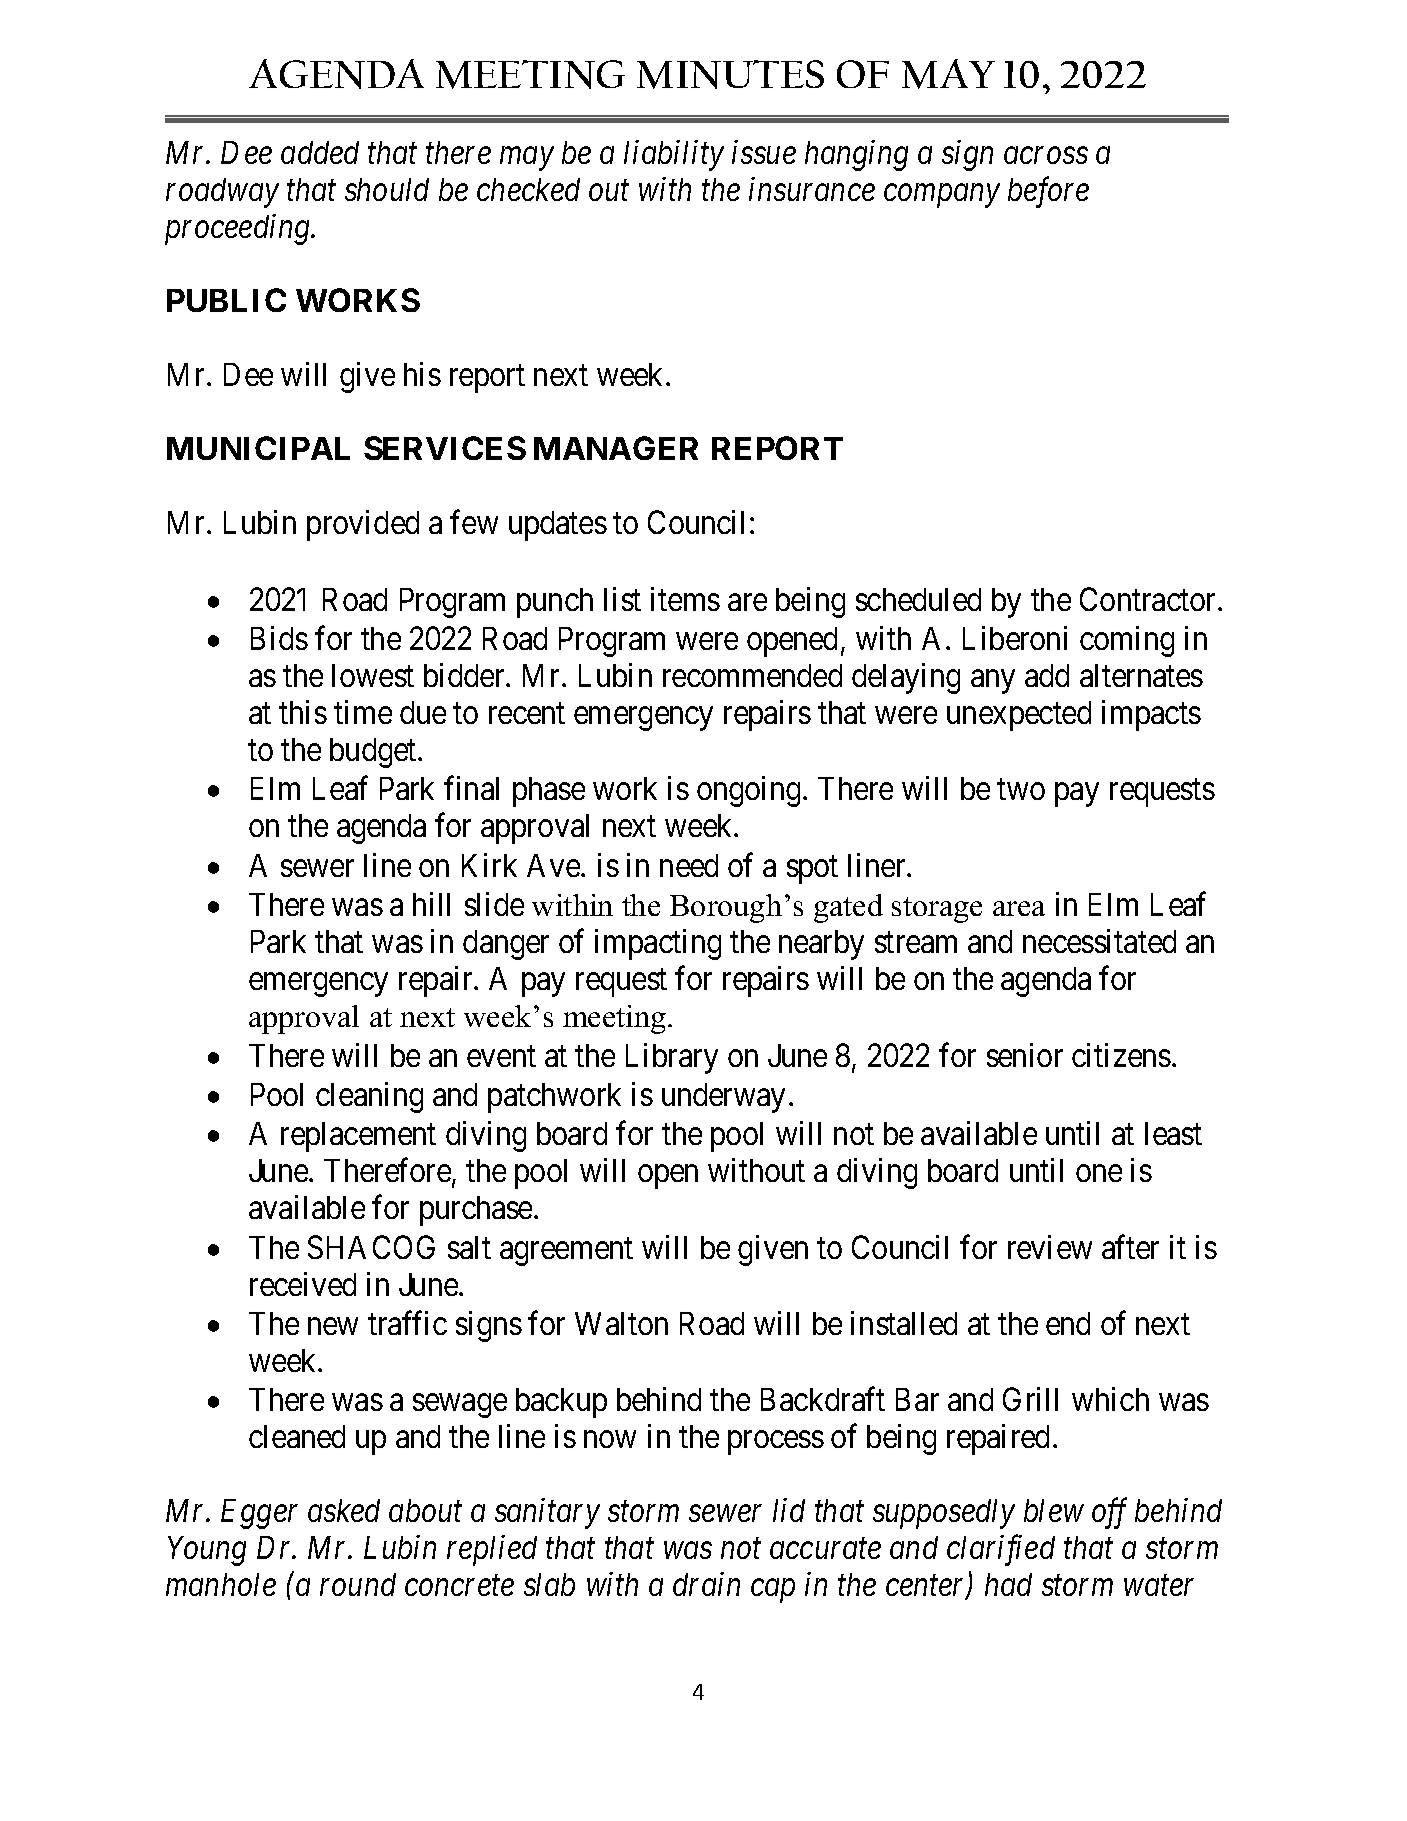 This document has height=1821, width=1407. Describe the element at coordinates (1046, 156) in the document. I see `across` at that location.
